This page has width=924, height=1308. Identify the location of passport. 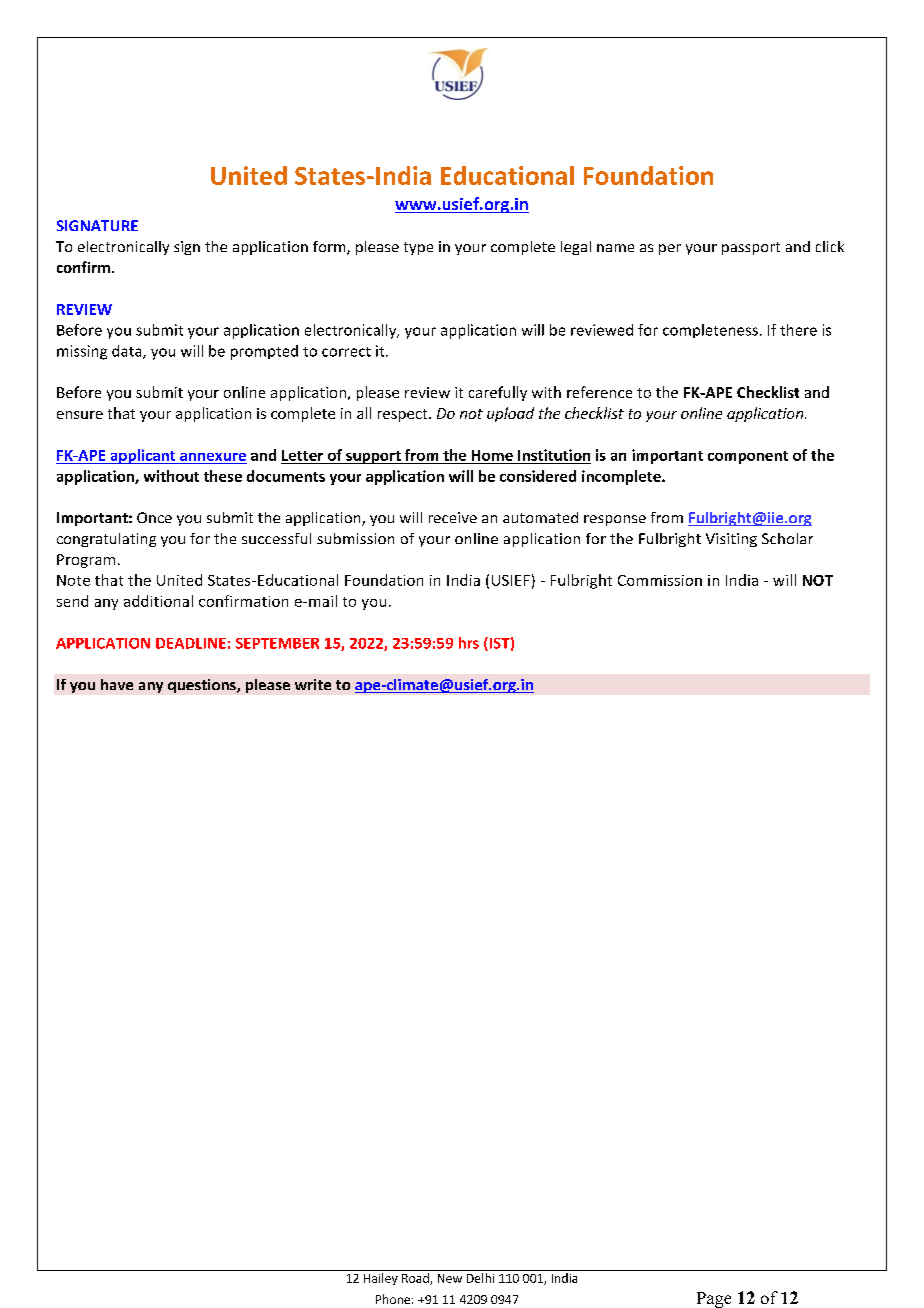
(751, 248).
